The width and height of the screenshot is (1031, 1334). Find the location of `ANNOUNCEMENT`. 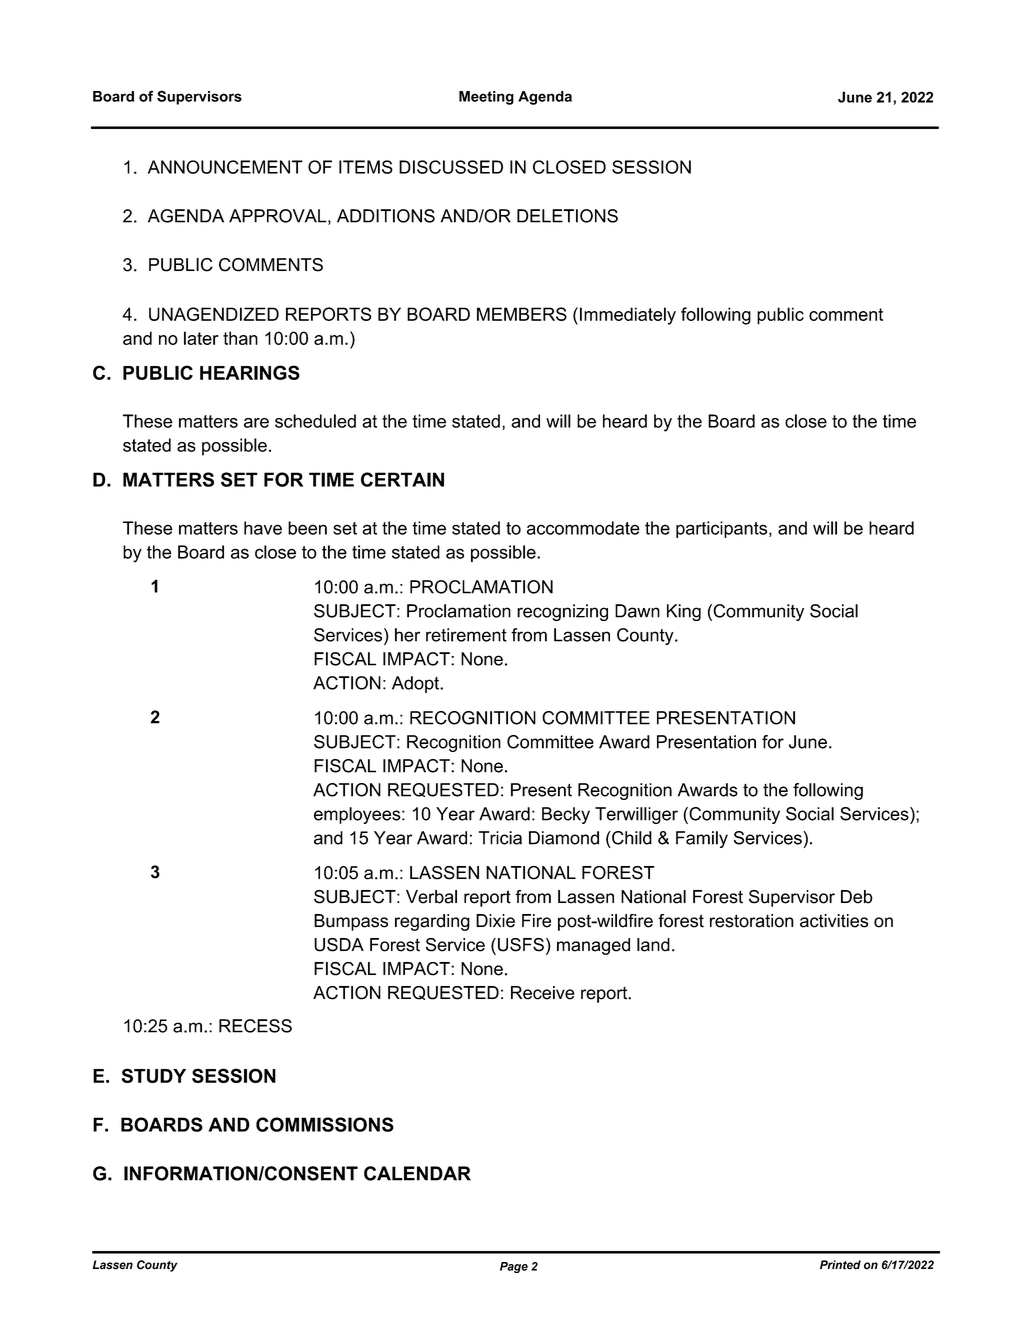

ANNOUNCEMENT is located at coordinates (225, 167).
